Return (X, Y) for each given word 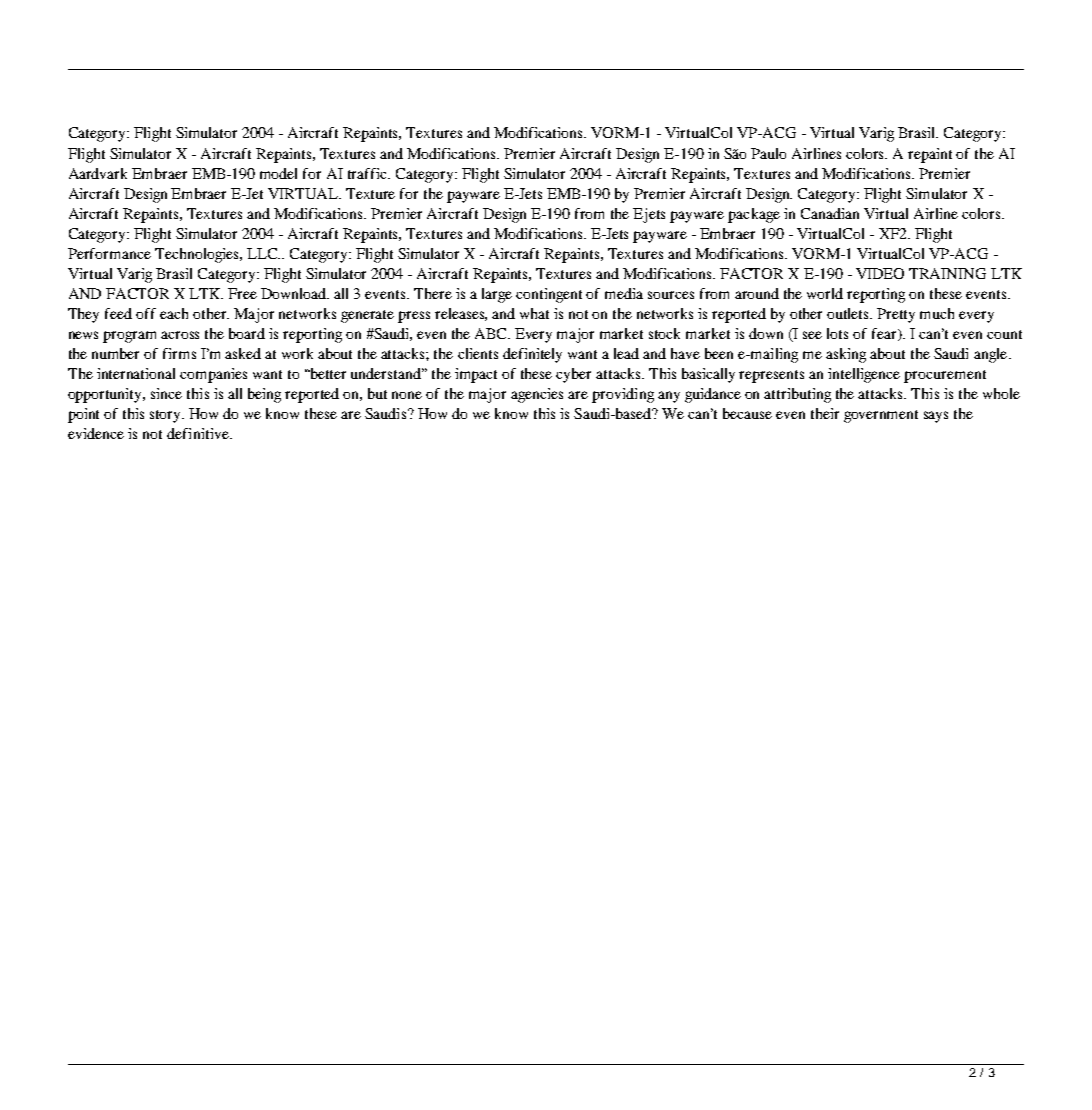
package (754, 215)
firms (179, 353)
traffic (369, 173)
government (881, 416)
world (825, 293)
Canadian (830, 213)
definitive (199, 433)
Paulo (768, 153)
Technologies (198, 255)
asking (846, 355)
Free (242, 293)
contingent (549, 295)
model (278, 173)
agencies (537, 395)
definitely (532, 355)
